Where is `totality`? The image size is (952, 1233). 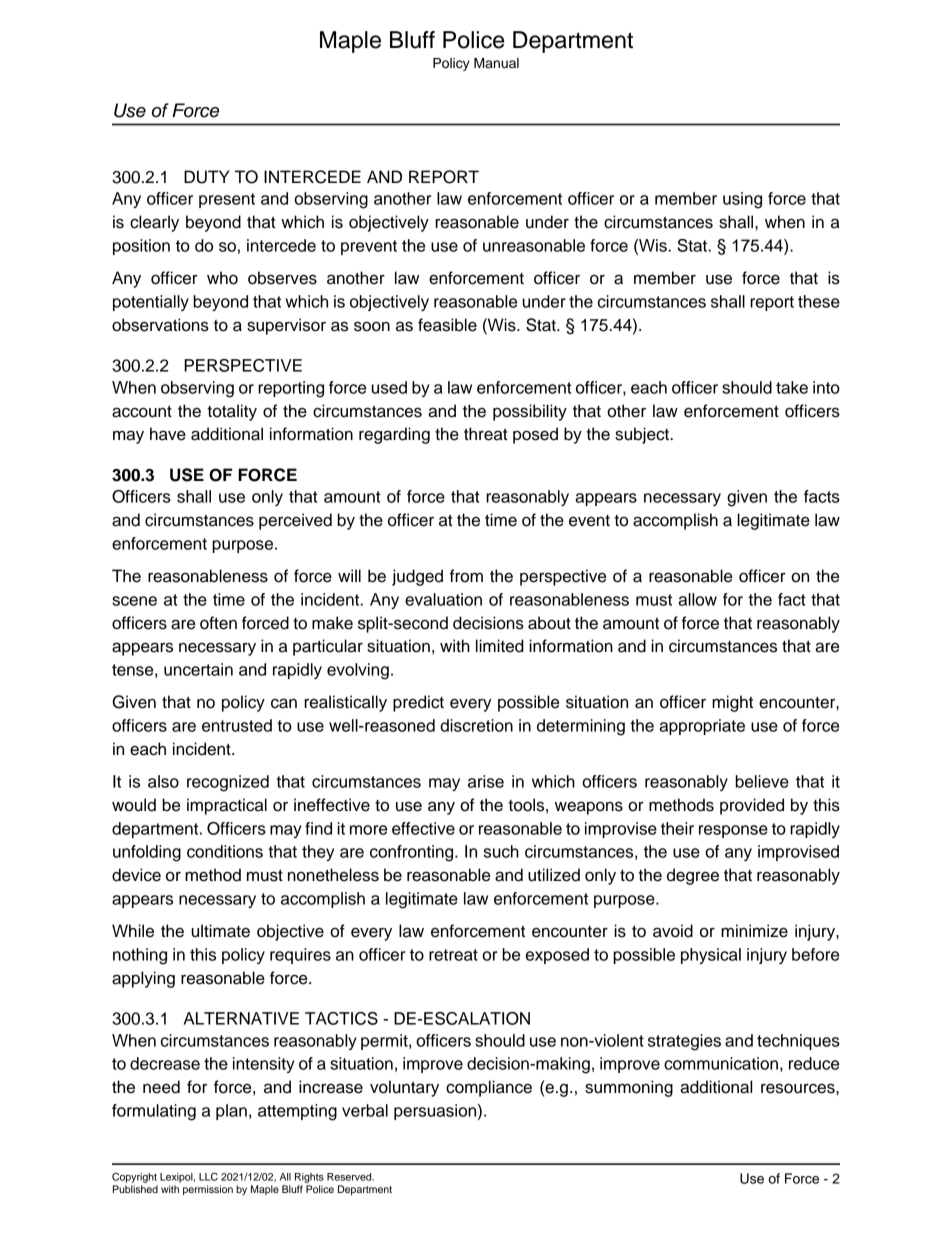 totality is located at coordinates (232, 412).
